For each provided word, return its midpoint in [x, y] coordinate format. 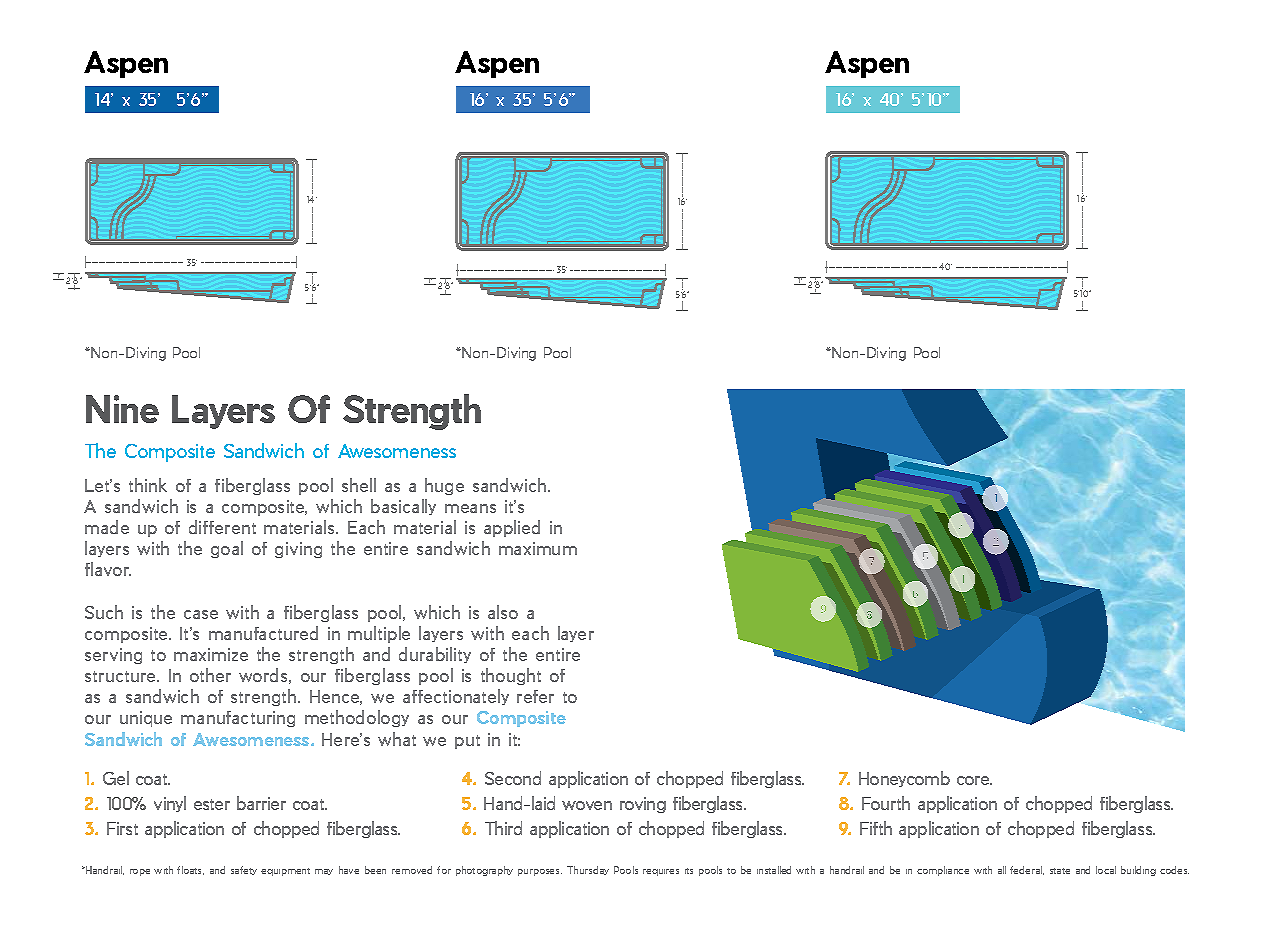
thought [511, 676]
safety [244, 870]
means [470, 508]
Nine [122, 409]
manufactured [263, 633]
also [503, 612]
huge [444, 486]
